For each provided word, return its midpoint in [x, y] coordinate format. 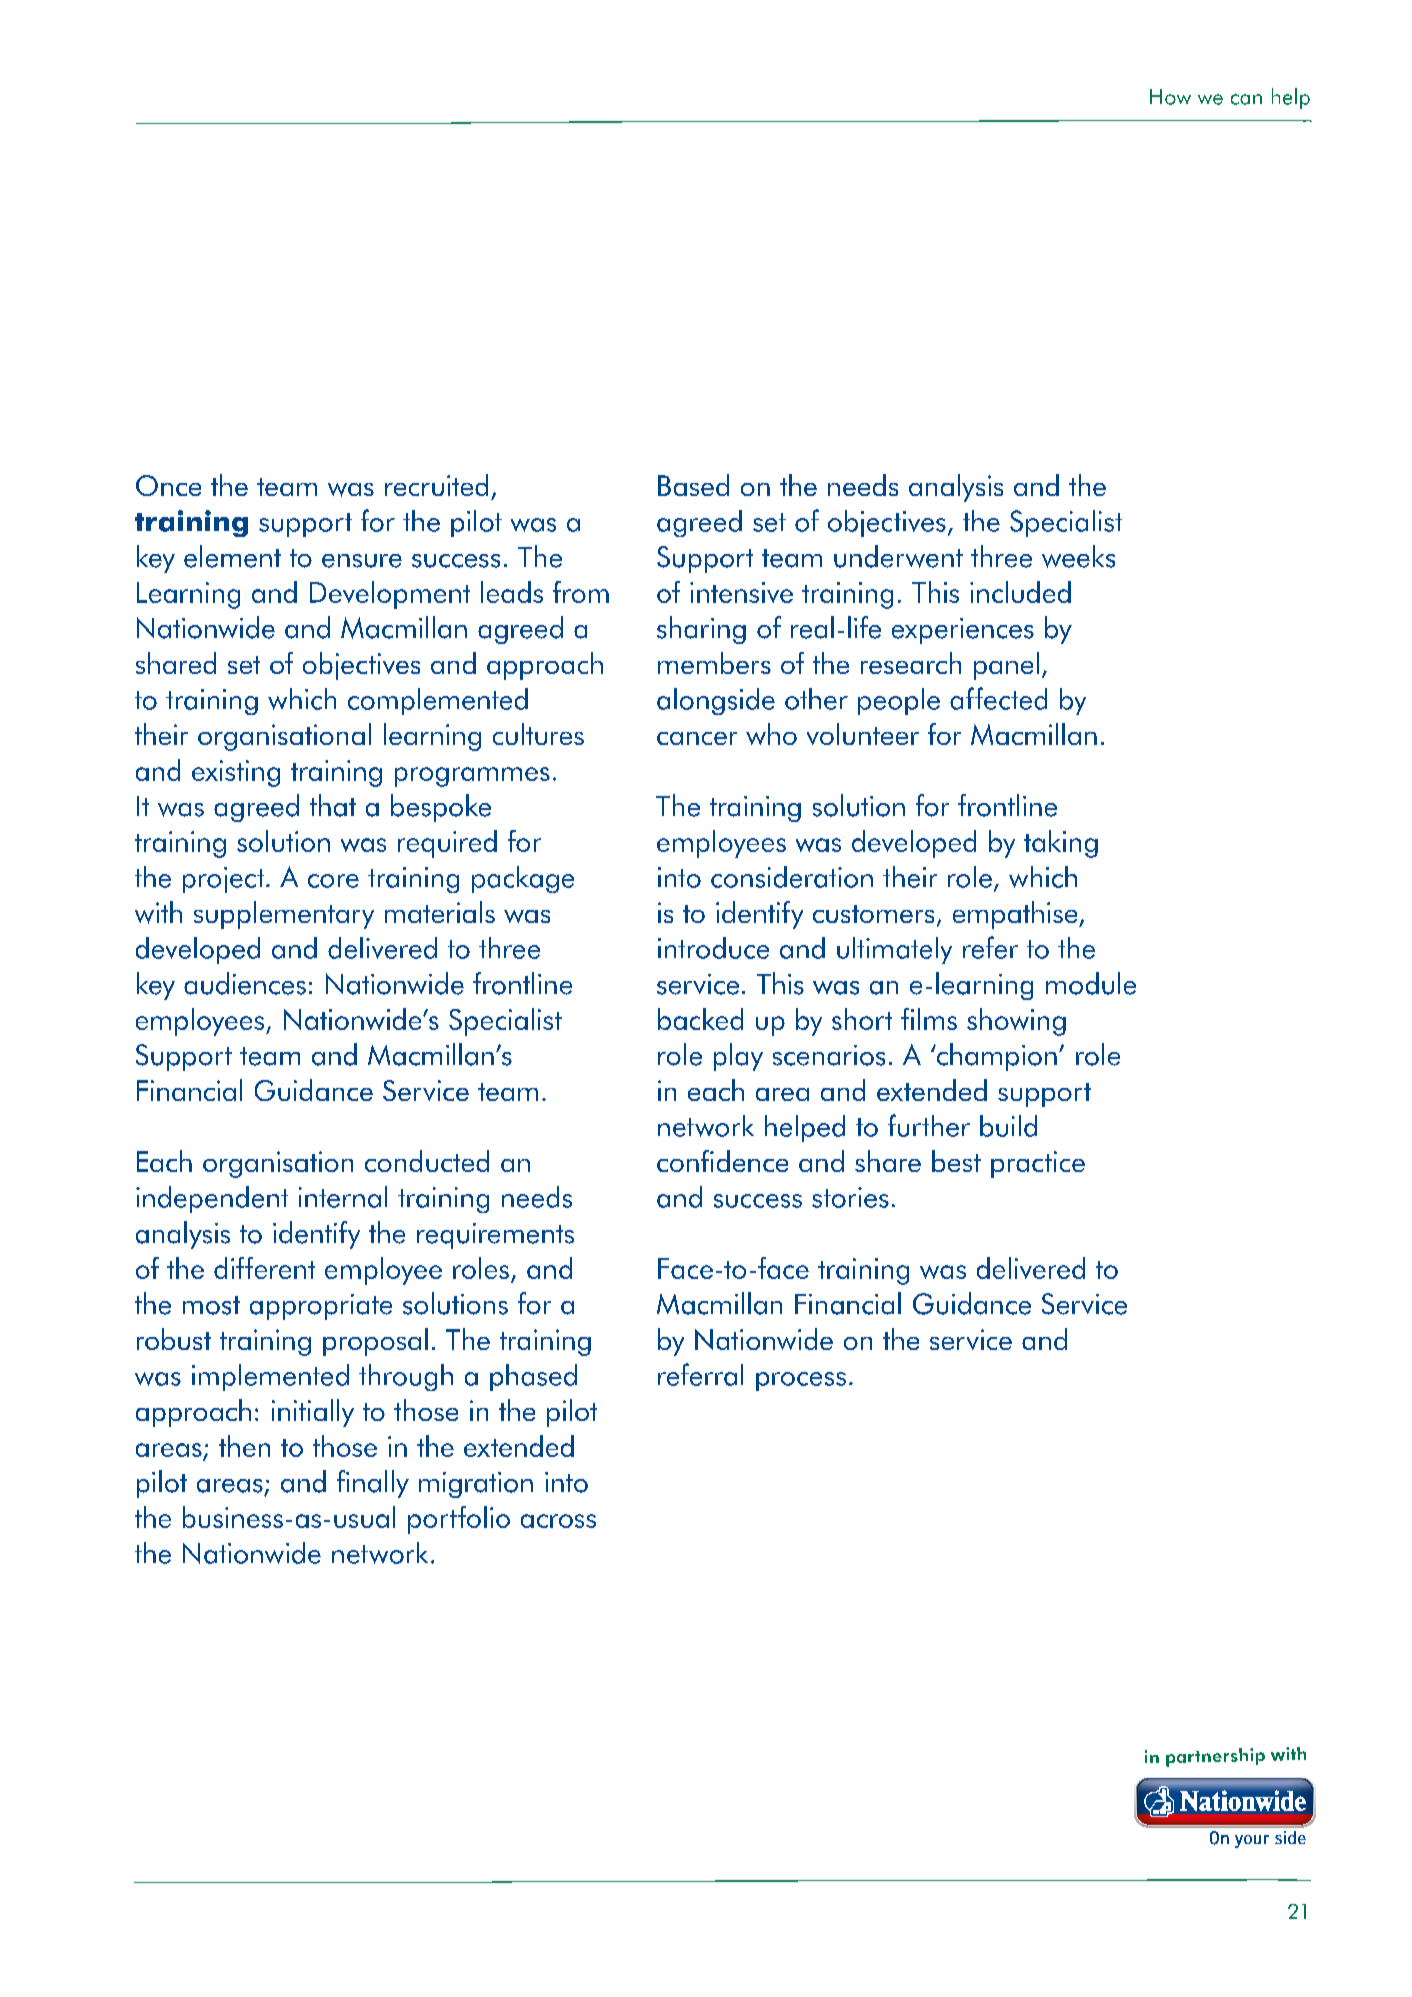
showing [1016, 1022]
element [232, 556]
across [558, 1521]
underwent [898, 556]
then [244, 1446]
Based [693, 485]
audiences [245, 983]
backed [700, 1019]
